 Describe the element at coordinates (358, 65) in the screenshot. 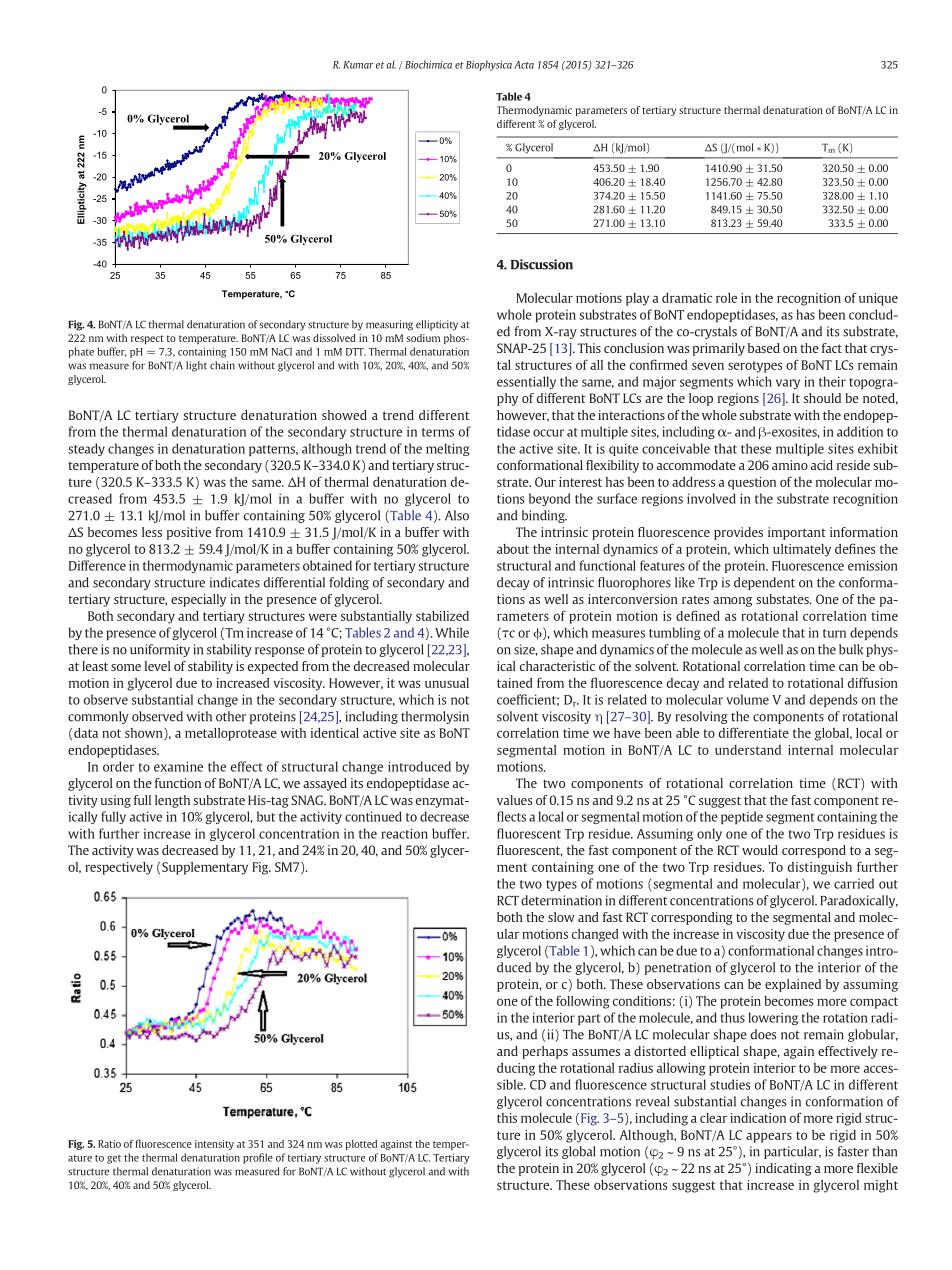

I see `Kumar` at that location.
